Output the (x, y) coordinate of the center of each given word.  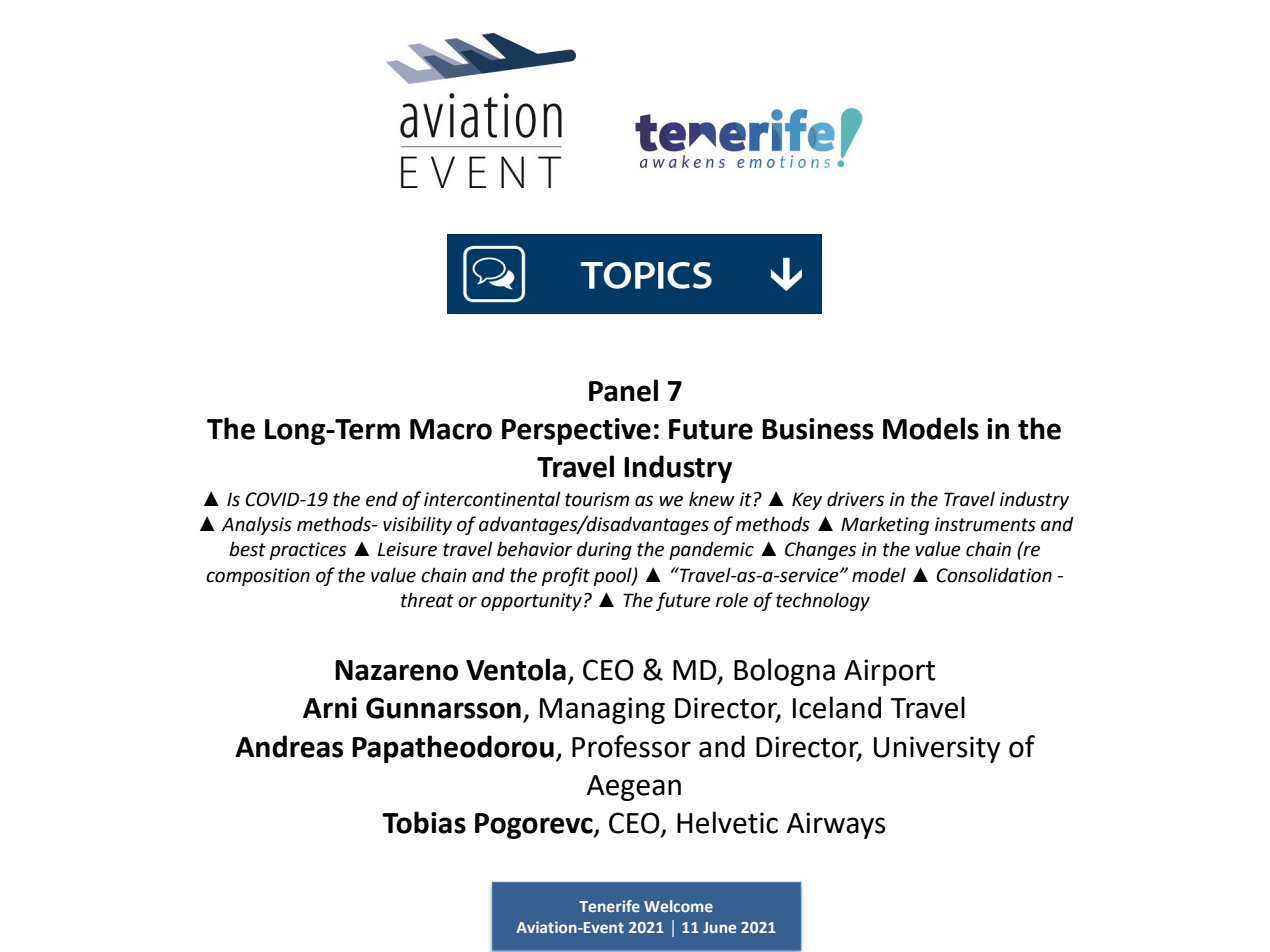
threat (427, 600)
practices (308, 551)
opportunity (531, 602)
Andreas (289, 746)
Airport (889, 672)
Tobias (424, 822)
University (937, 749)
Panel (623, 390)
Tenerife (609, 906)
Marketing (885, 525)
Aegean (634, 788)
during (604, 550)
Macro (451, 429)
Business (818, 429)
